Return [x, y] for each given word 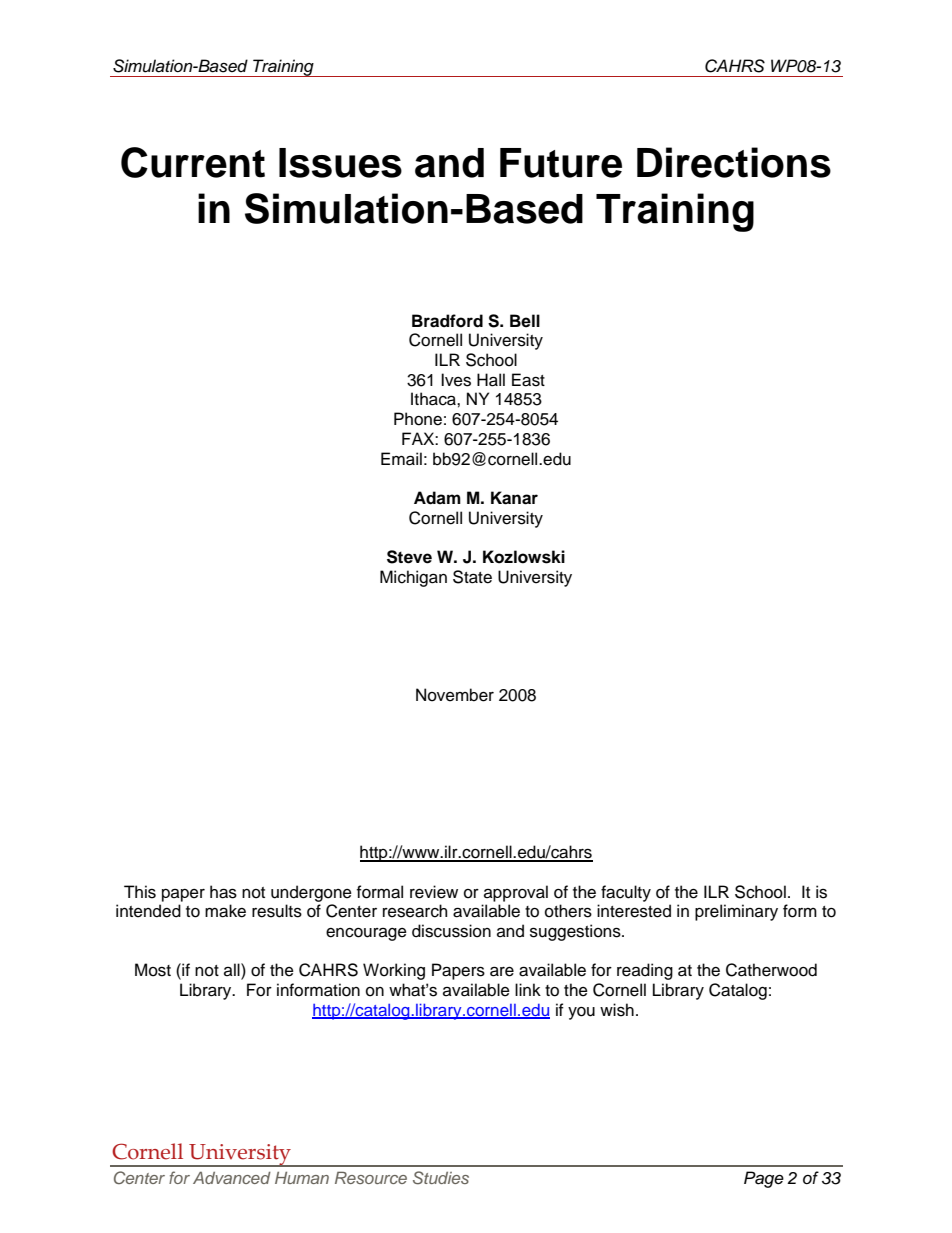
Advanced [232, 1178]
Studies [441, 1178]
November [455, 695]
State [472, 577]
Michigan [413, 578]
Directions [734, 162]
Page [764, 1179]
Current [193, 162]
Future [561, 163]
